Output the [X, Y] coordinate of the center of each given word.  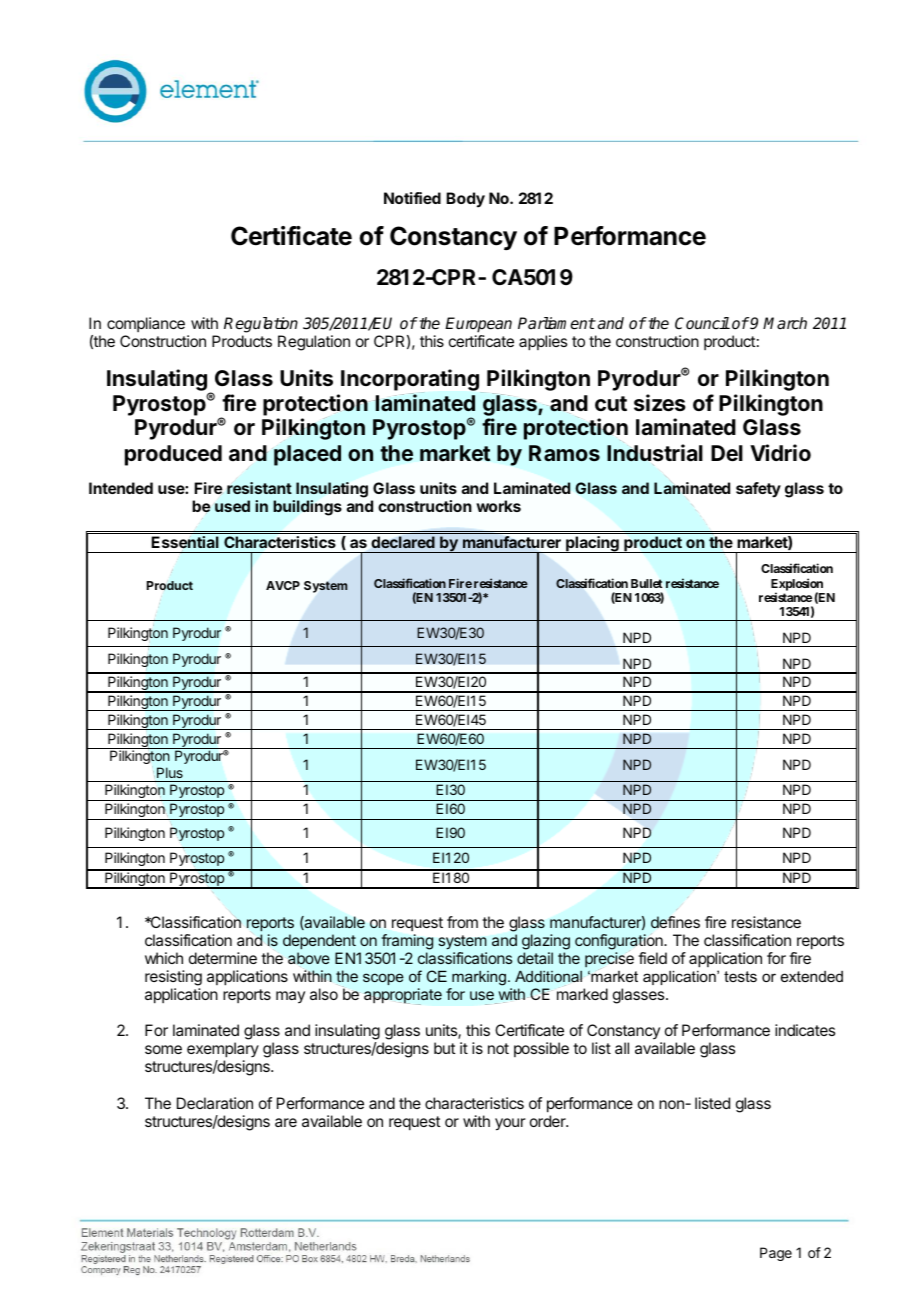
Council [702, 323]
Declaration [215, 1103]
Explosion [797, 585]
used [232, 506]
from [462, 922]
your [510, 1124]
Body [465, 200]
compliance [146, 324]
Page [776, 1254]
